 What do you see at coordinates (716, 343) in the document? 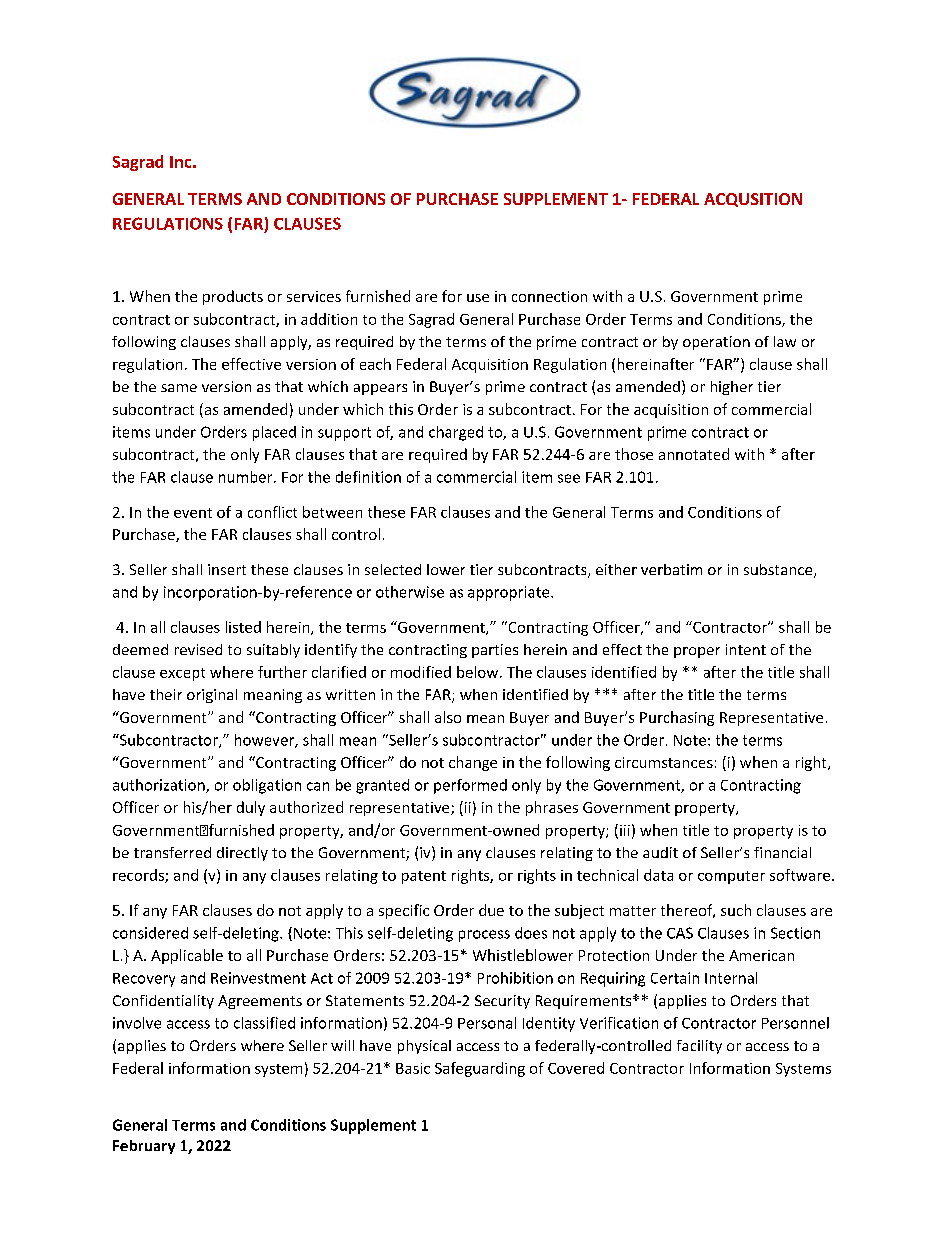
I see `operation` at bounding box center [716, 343].
